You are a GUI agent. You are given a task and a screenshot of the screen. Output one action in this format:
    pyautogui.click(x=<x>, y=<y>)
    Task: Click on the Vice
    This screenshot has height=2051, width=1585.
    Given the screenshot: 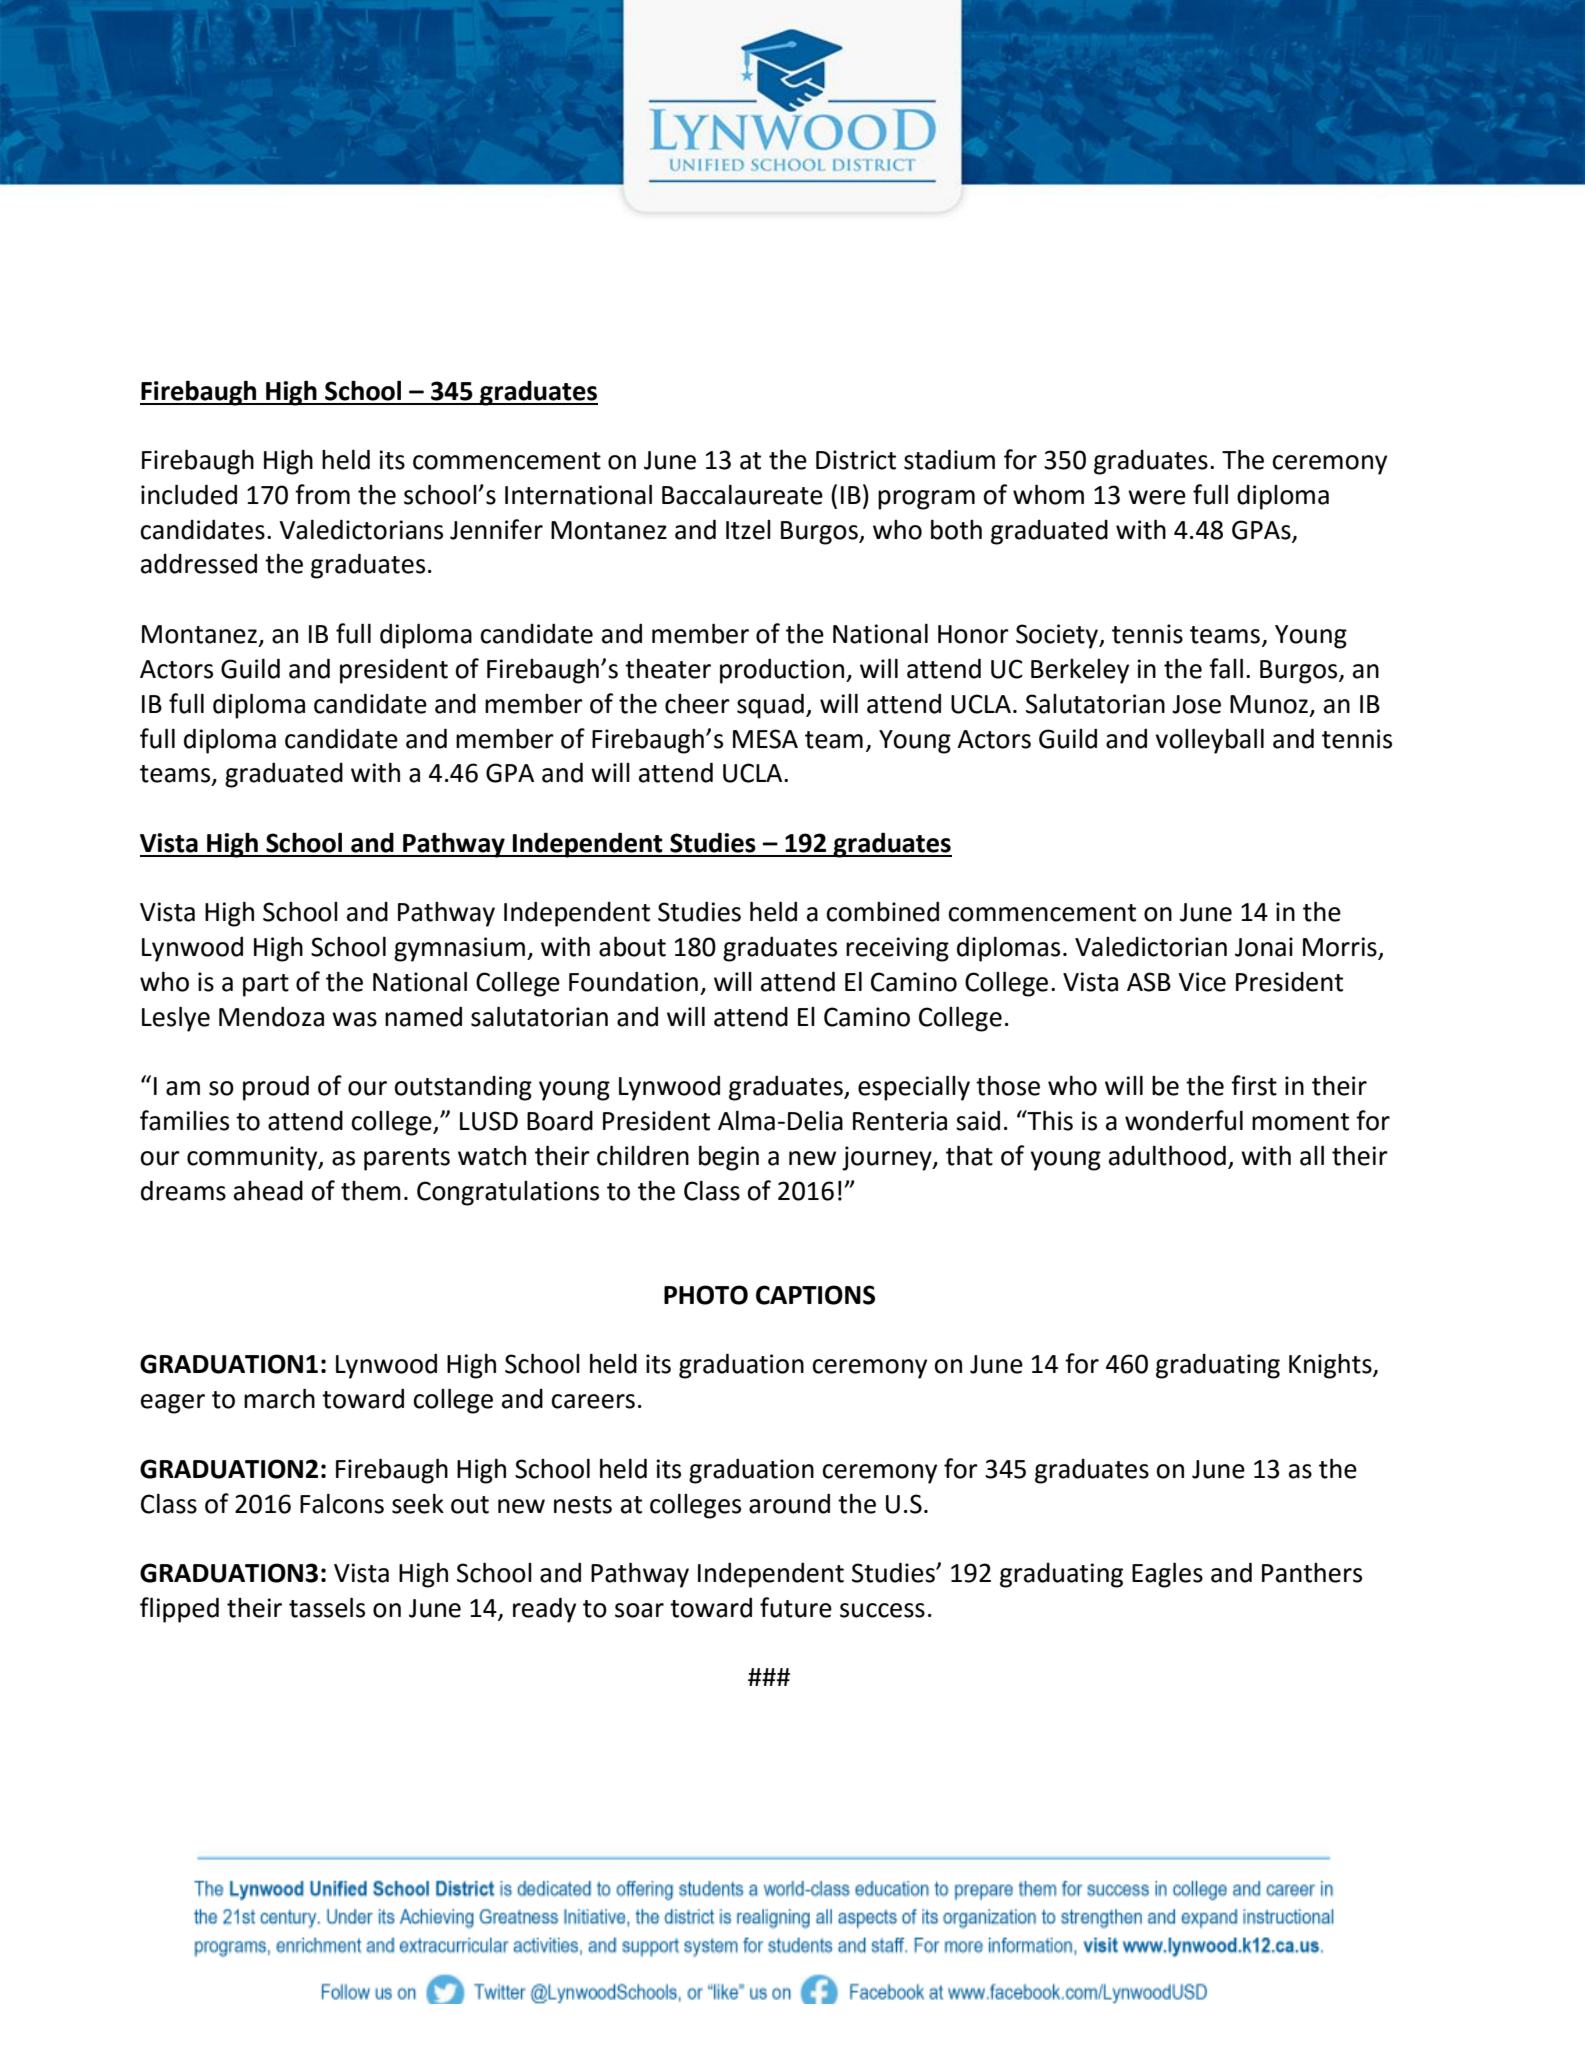 What is the action you would take?
    pyautogui.click(x=1202, y=982)
